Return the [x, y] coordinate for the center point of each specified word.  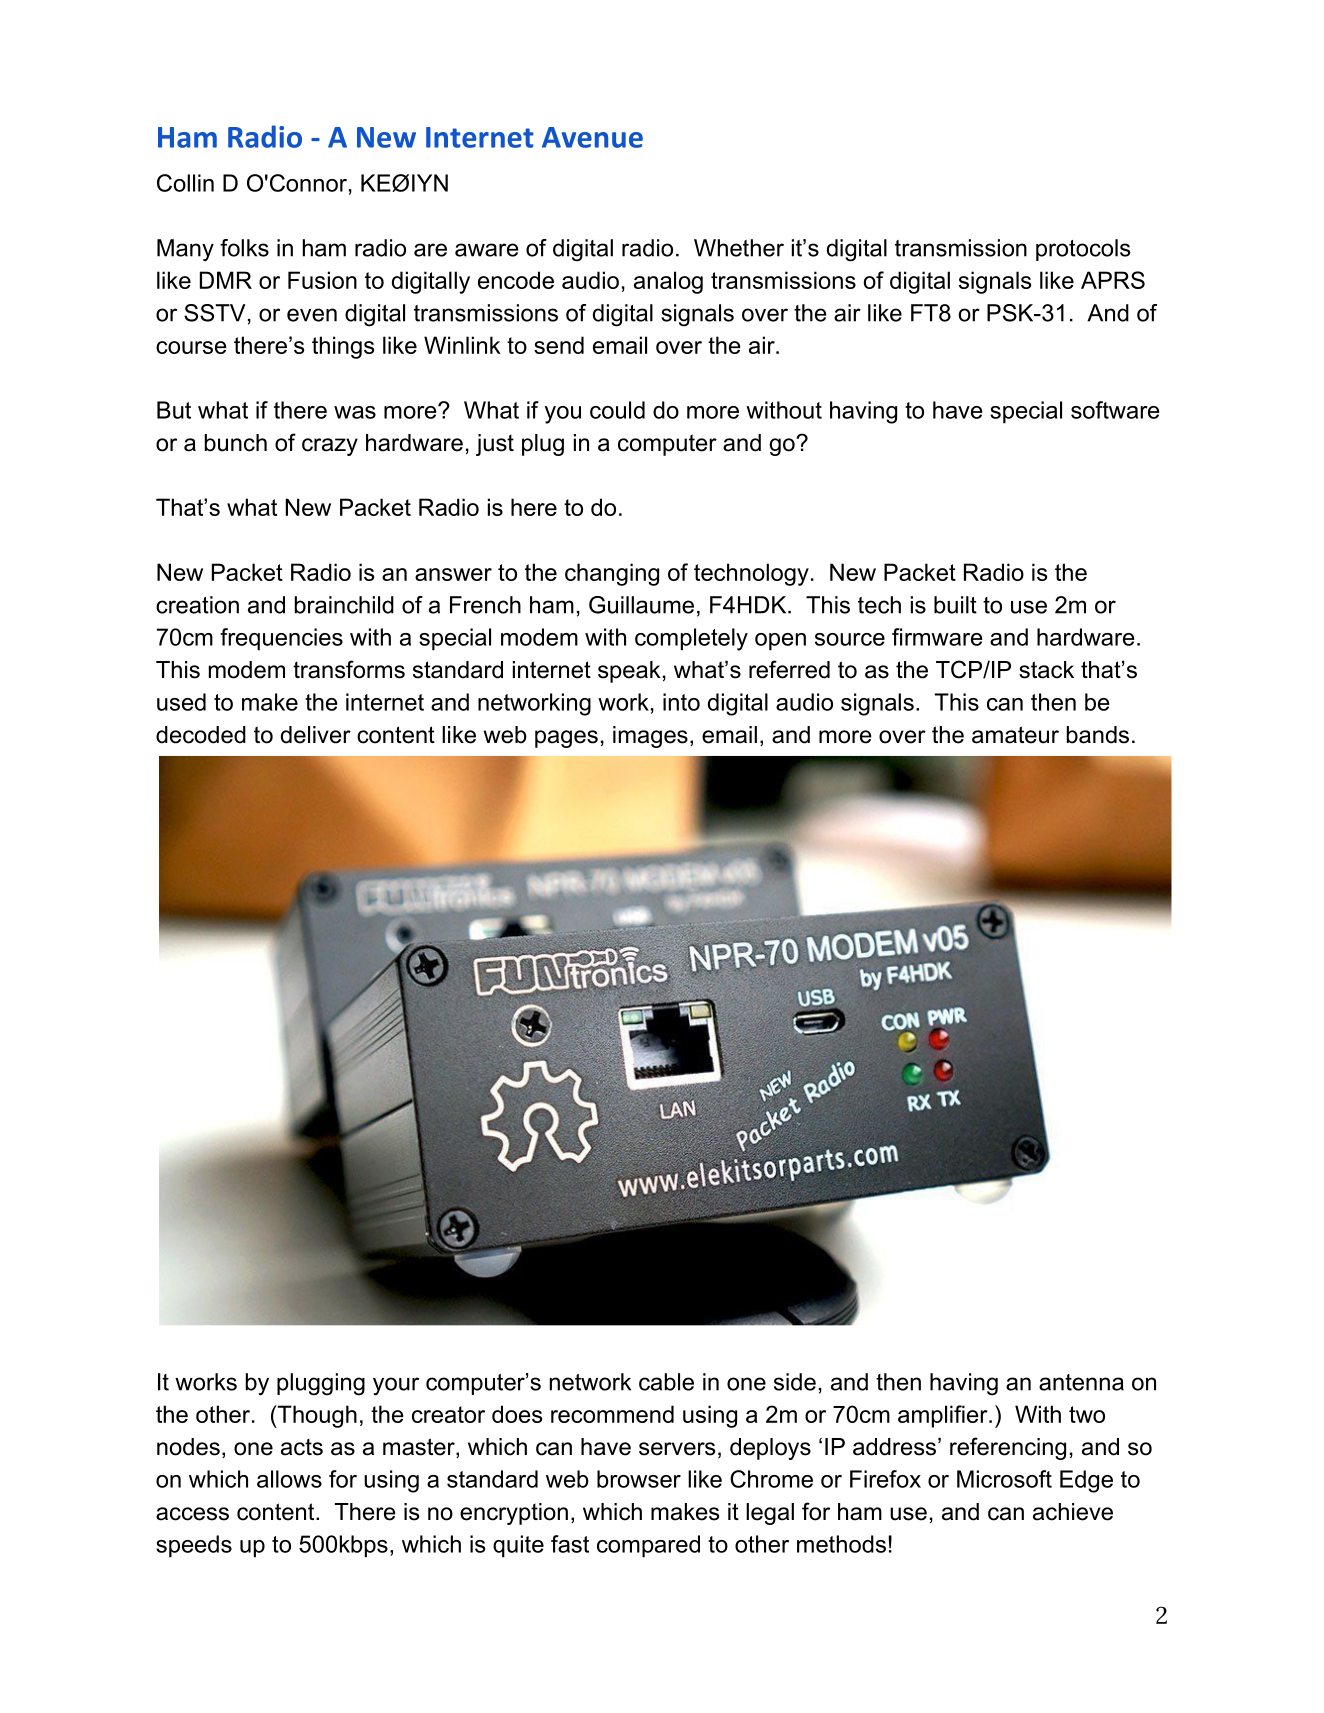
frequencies [281, 639]
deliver [316, 735]
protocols [1083, 250]
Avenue [592, 137]
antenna [1081, 1382]
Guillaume [641, 605]
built [955, 605]
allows [289, 1479]
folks [244, 248]
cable [666, 1382]
